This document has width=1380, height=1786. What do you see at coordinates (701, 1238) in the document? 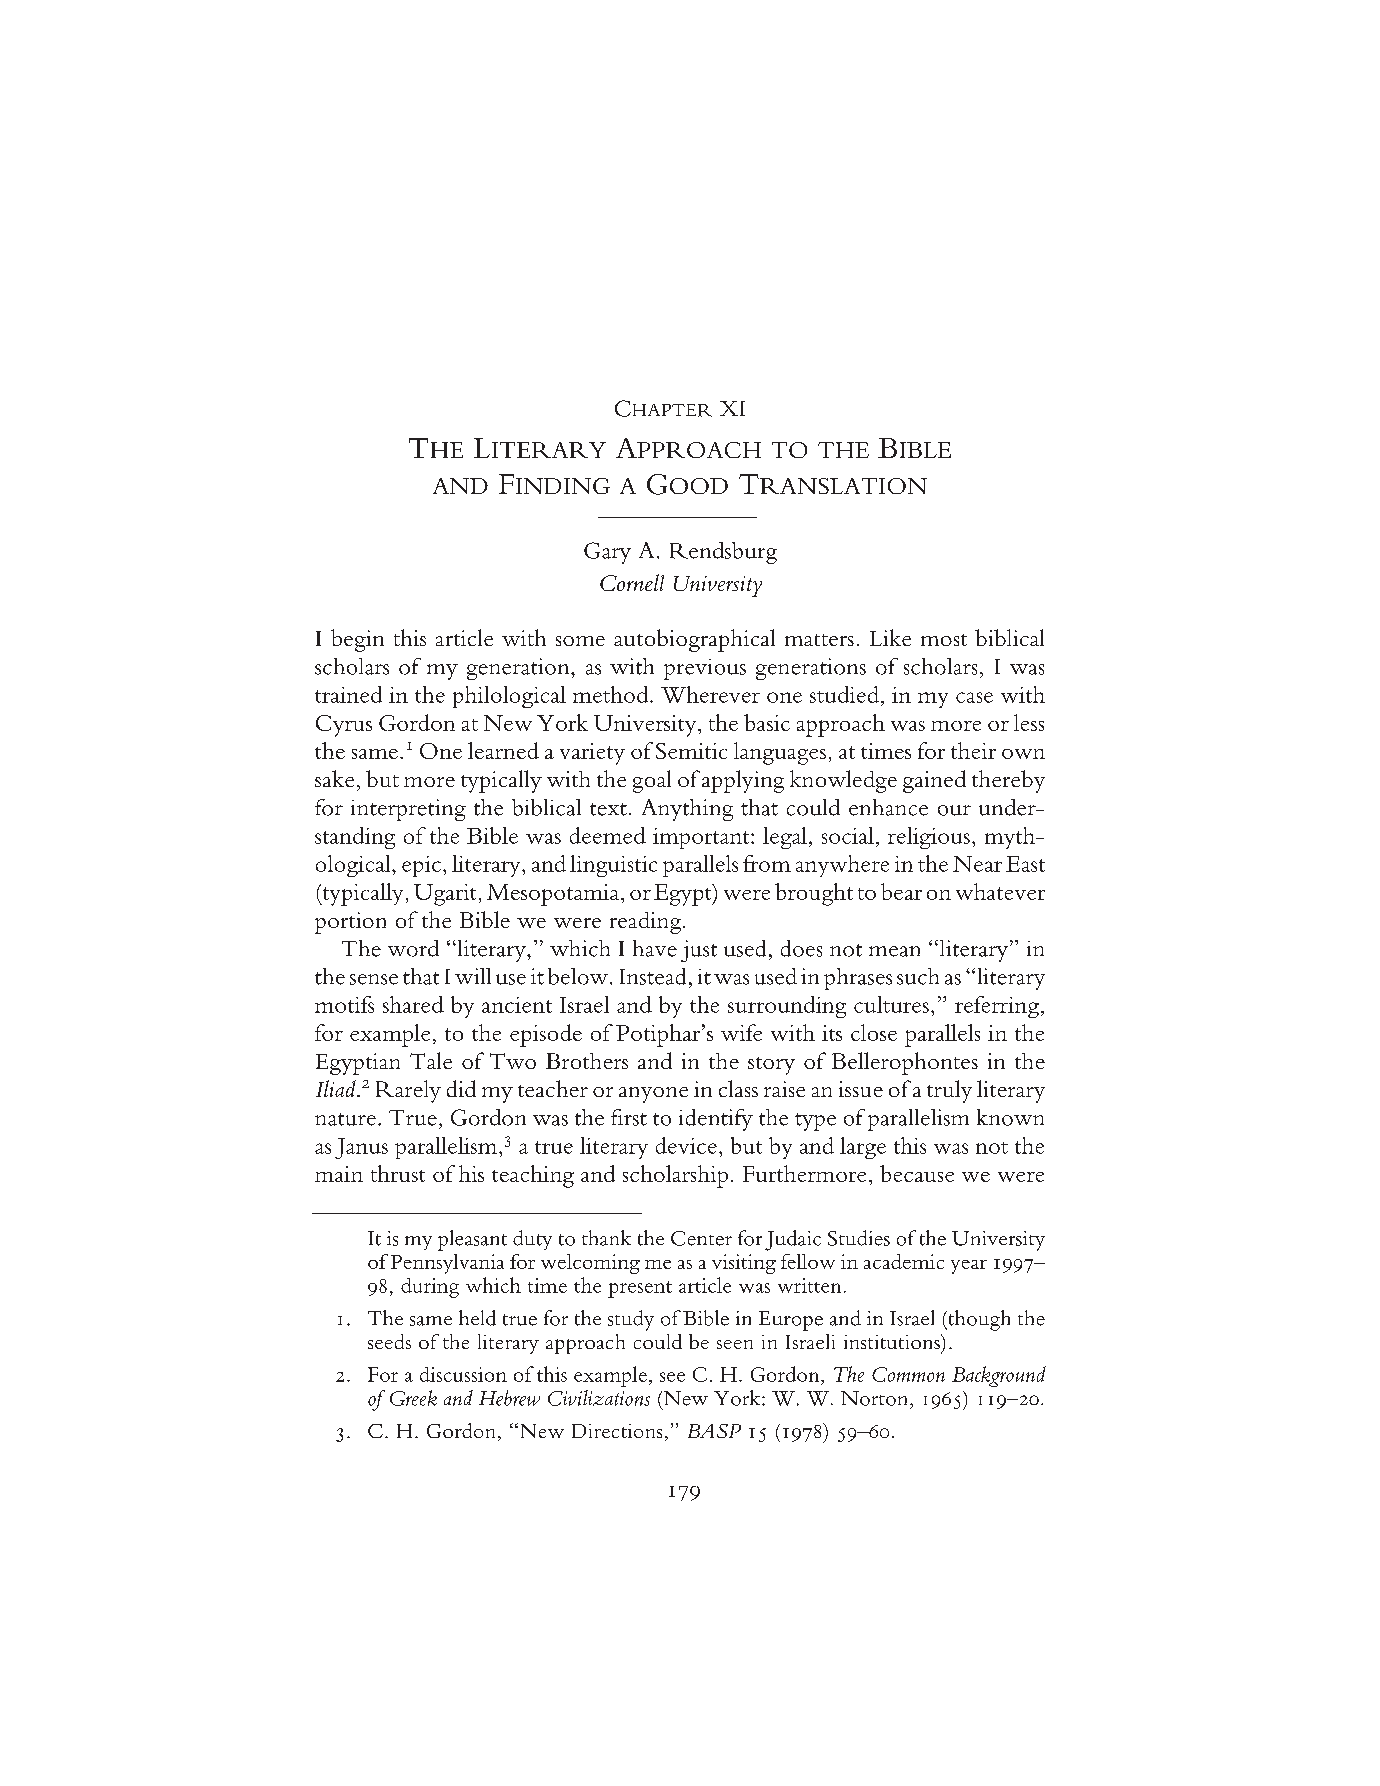
I see `Center` at bounding box center [701, 1238].
